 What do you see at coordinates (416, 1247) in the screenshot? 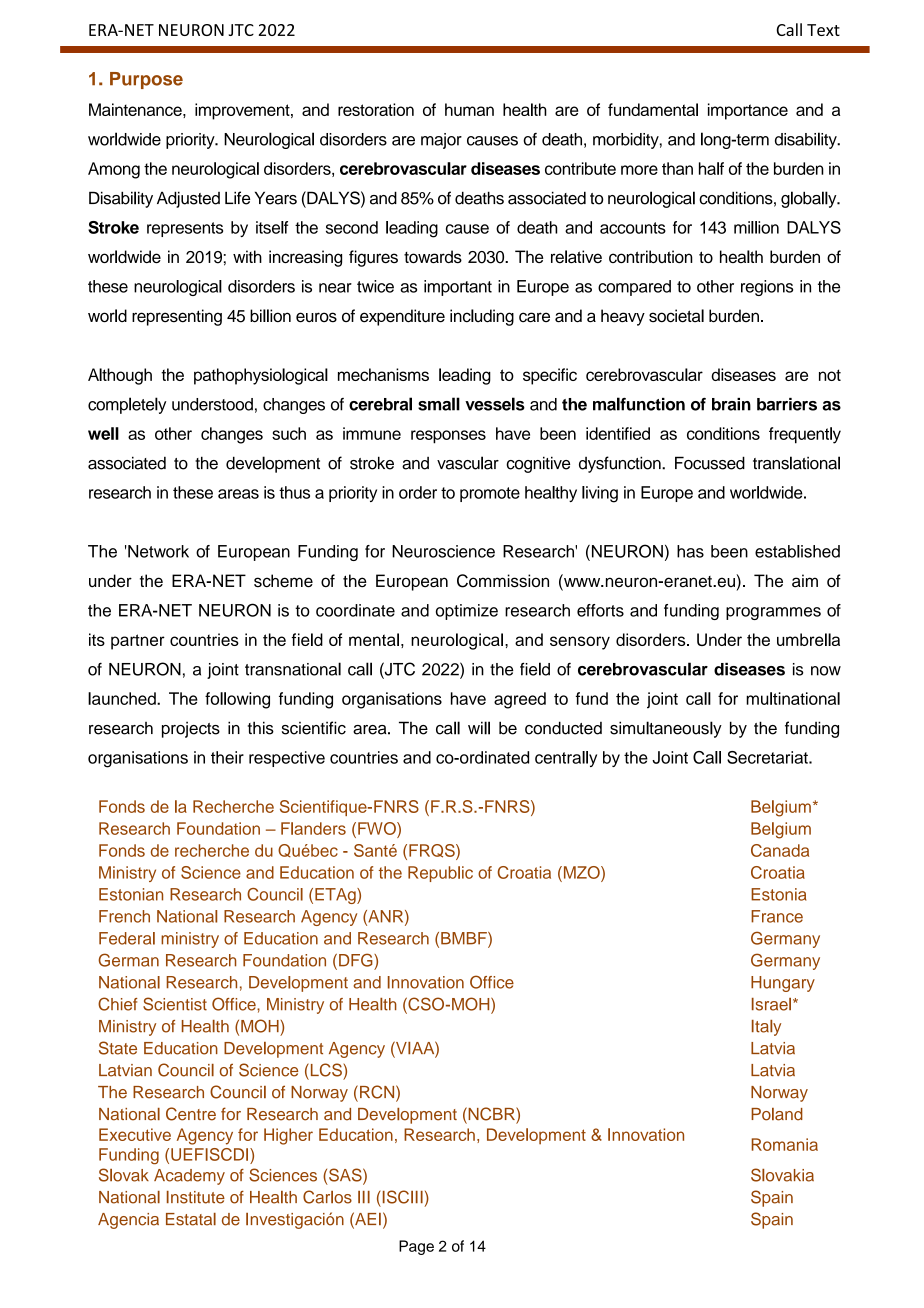
I see `Page` at bounding box center [416, 1247].
